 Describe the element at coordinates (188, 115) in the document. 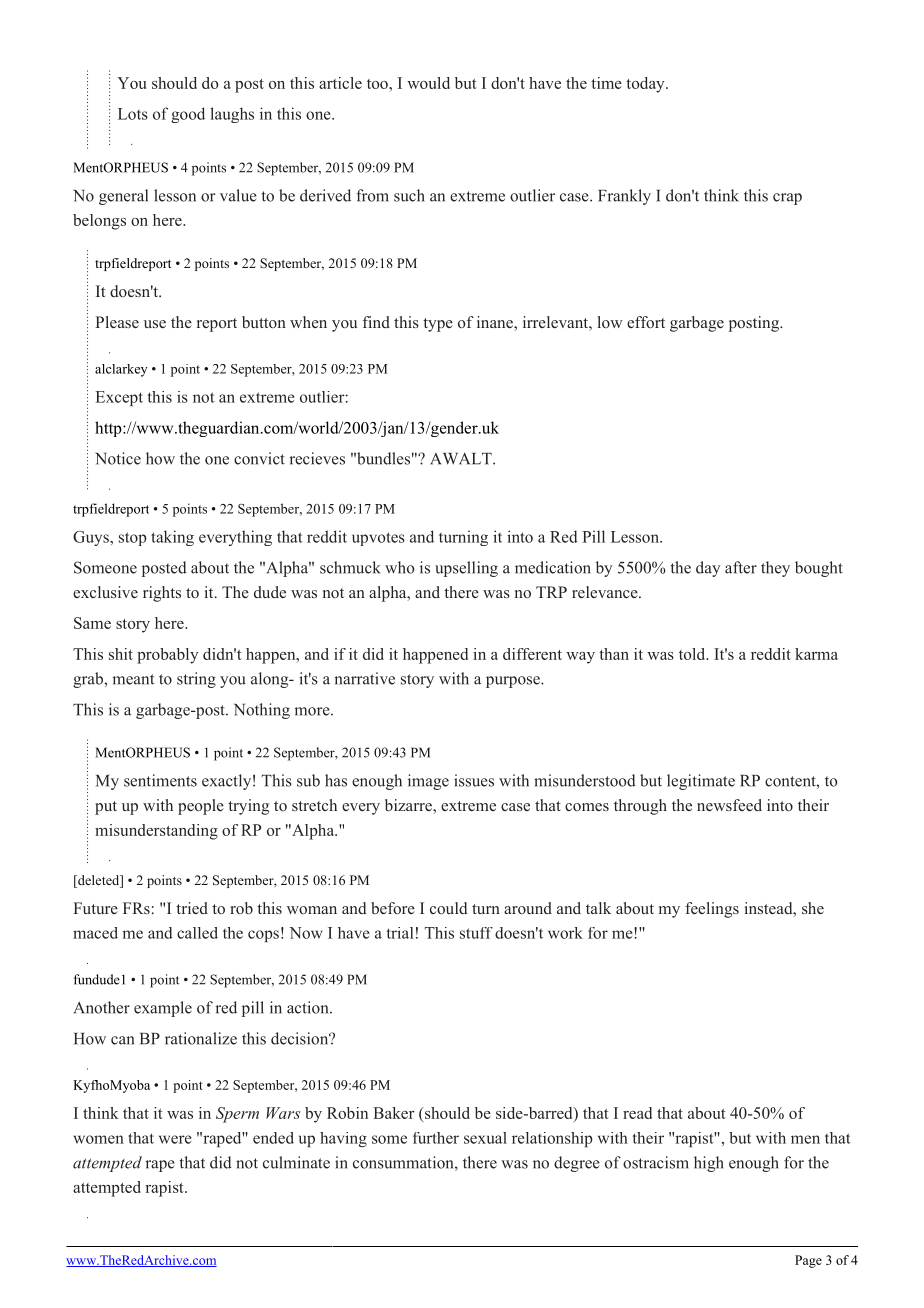

I see `good` at that location.
